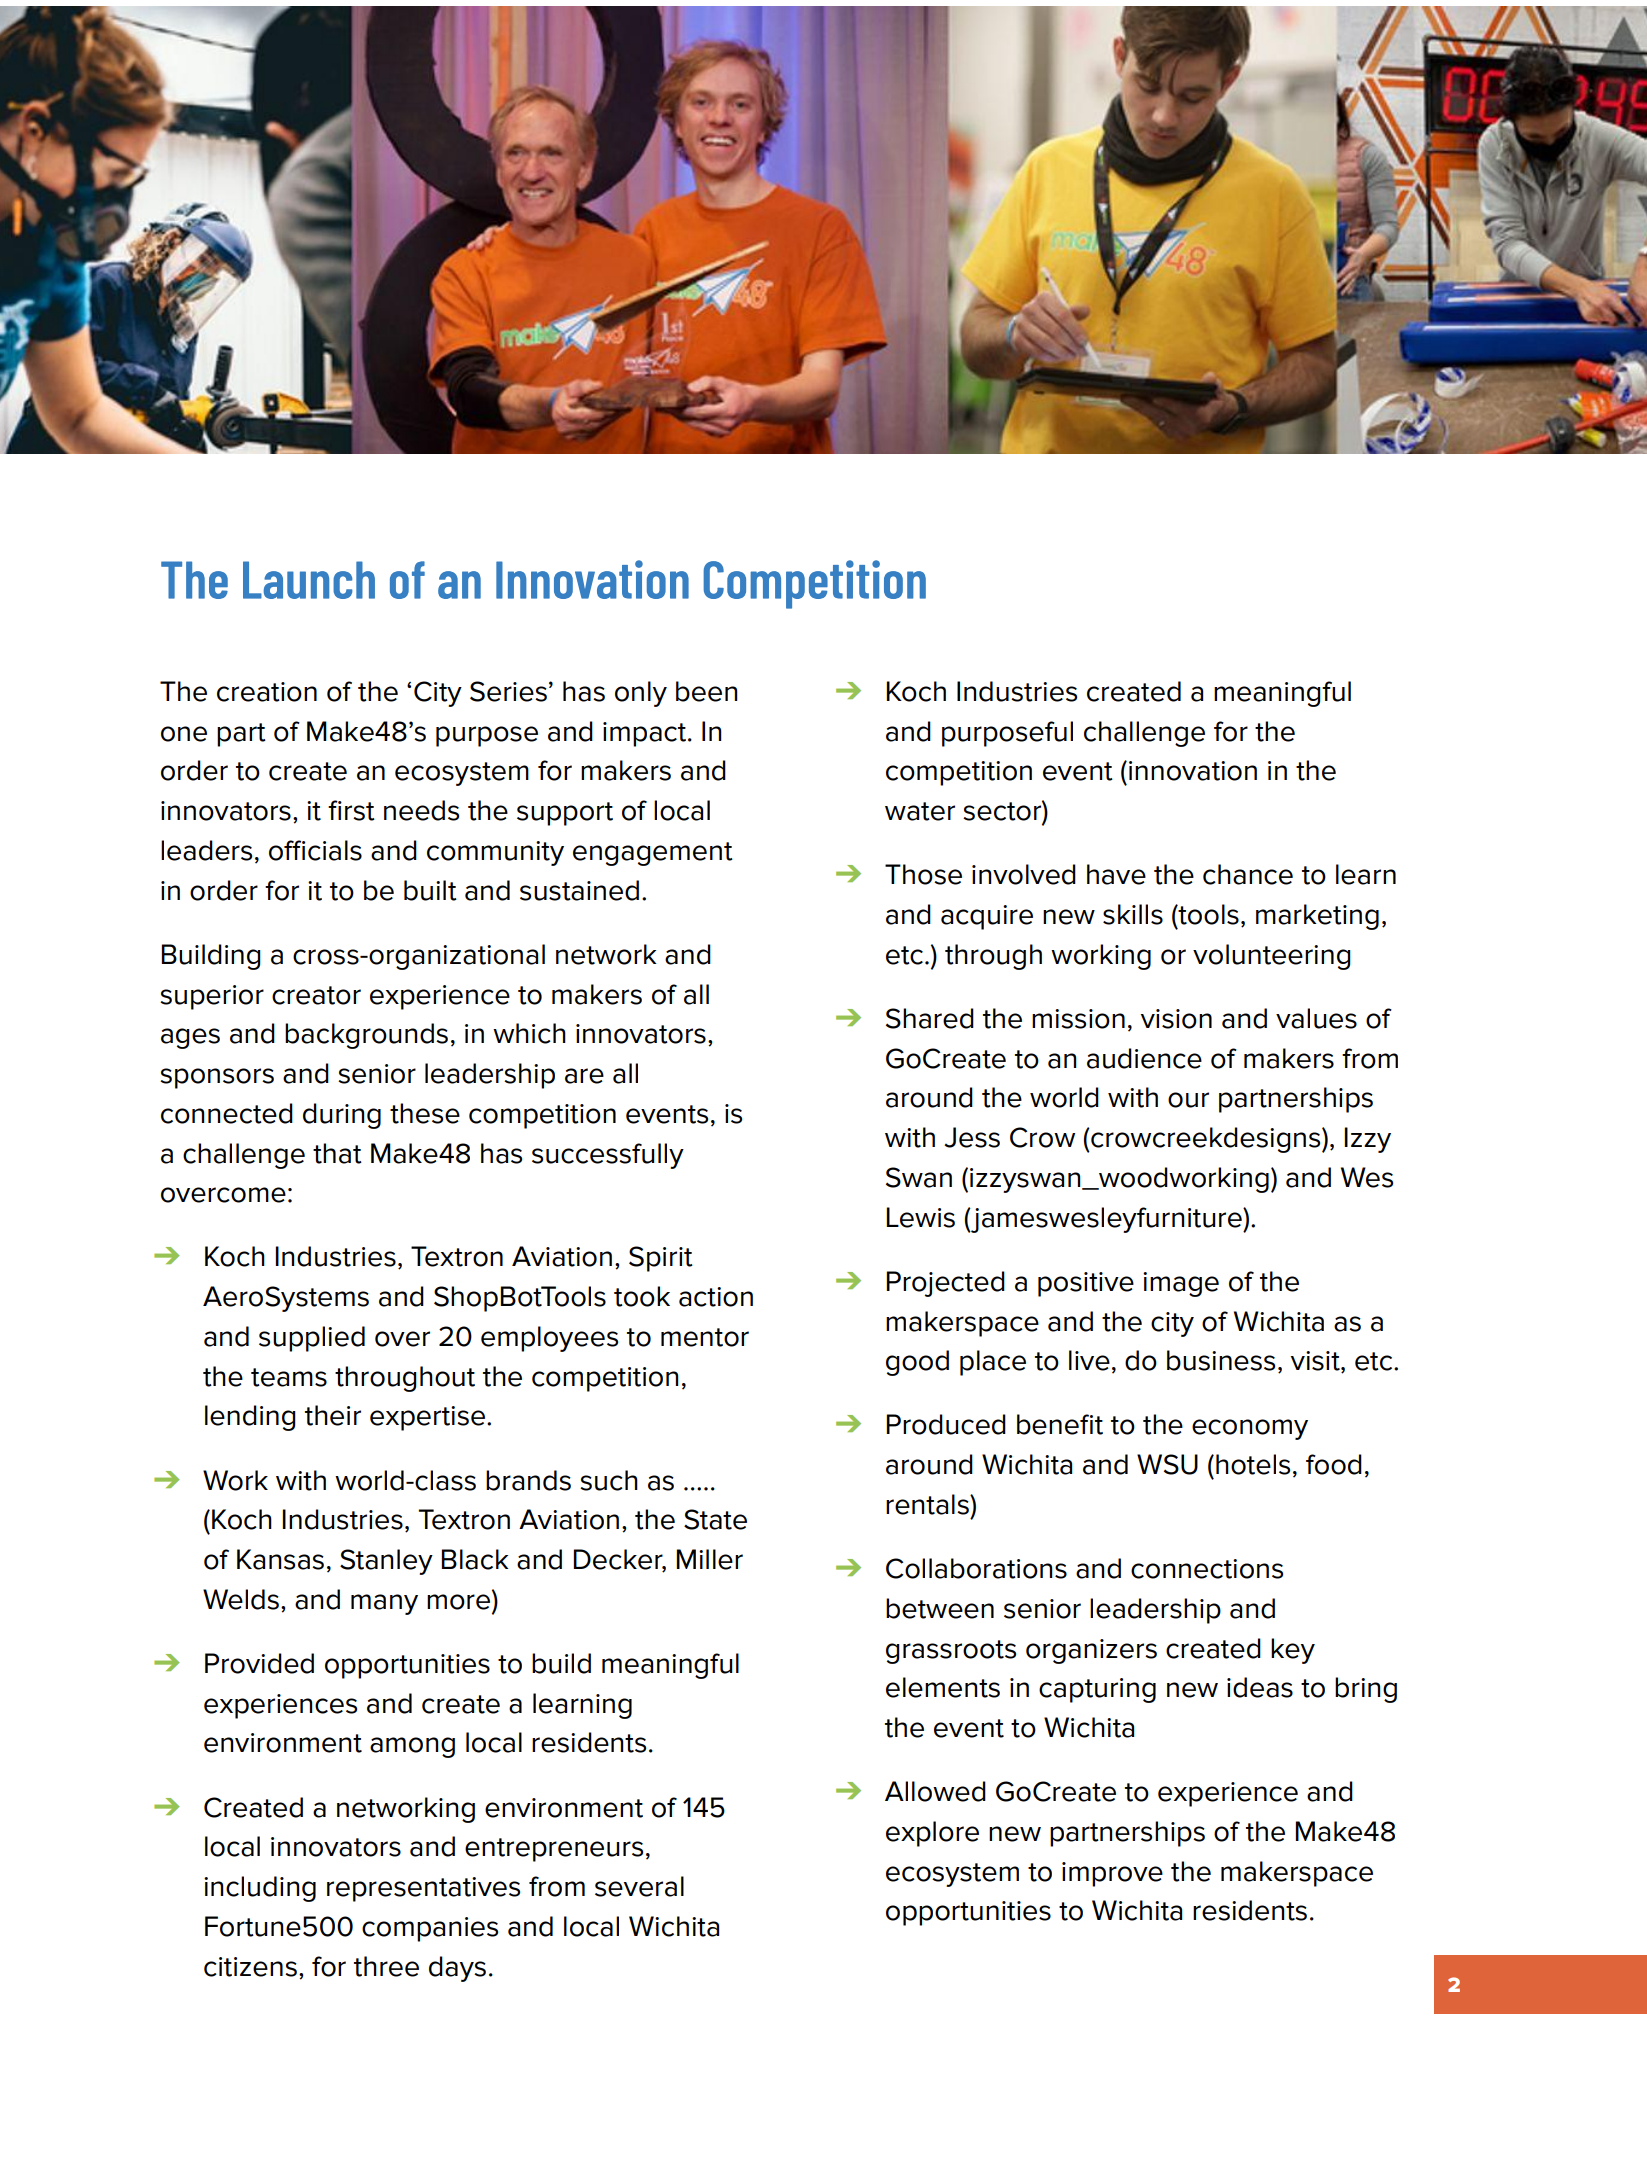 The width and height of the screenshot is (1647, 2168). I want to click on hotels, so click(1253, 1464).
